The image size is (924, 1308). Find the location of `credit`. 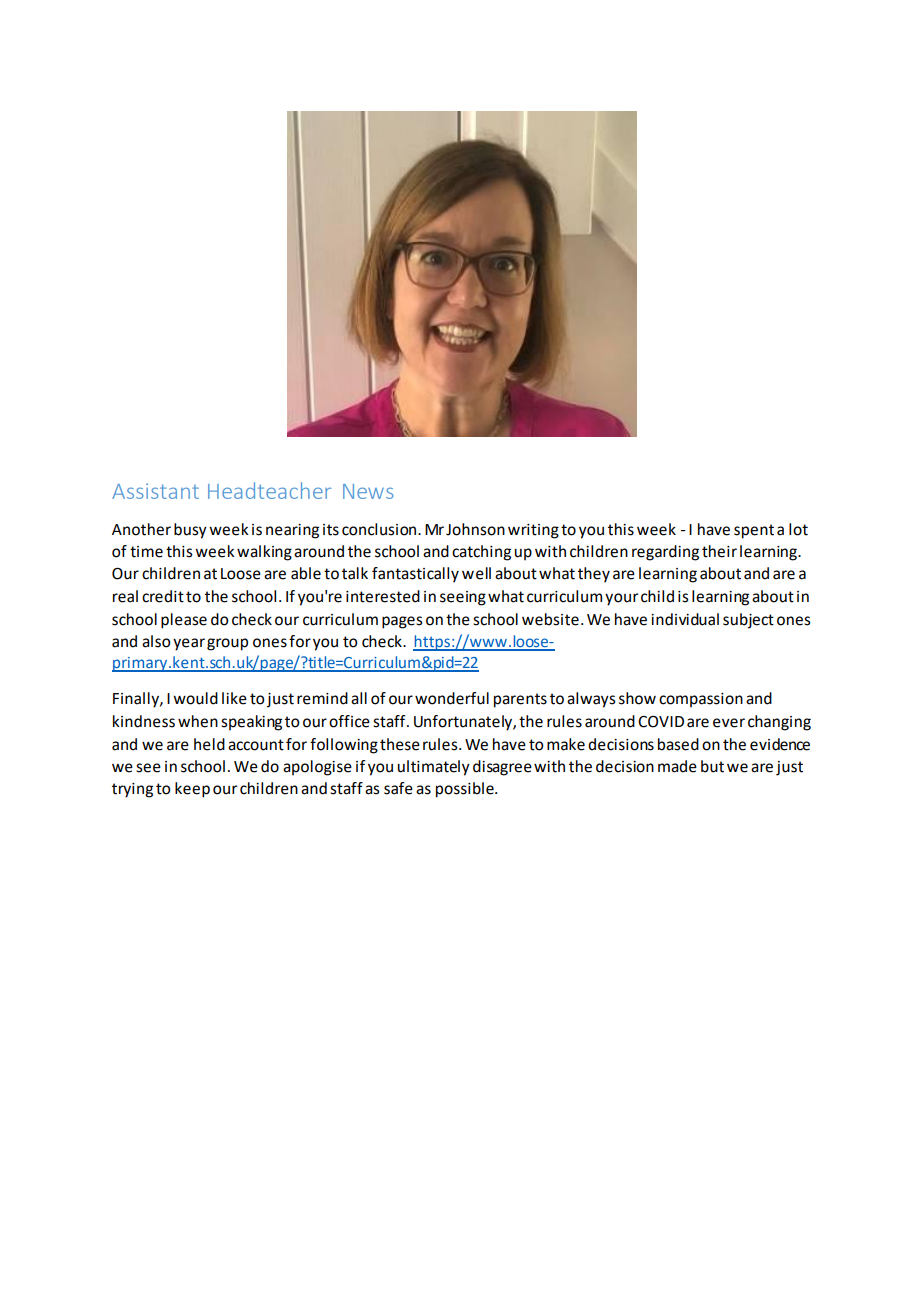

credit is located at coordinates (163, 596).
